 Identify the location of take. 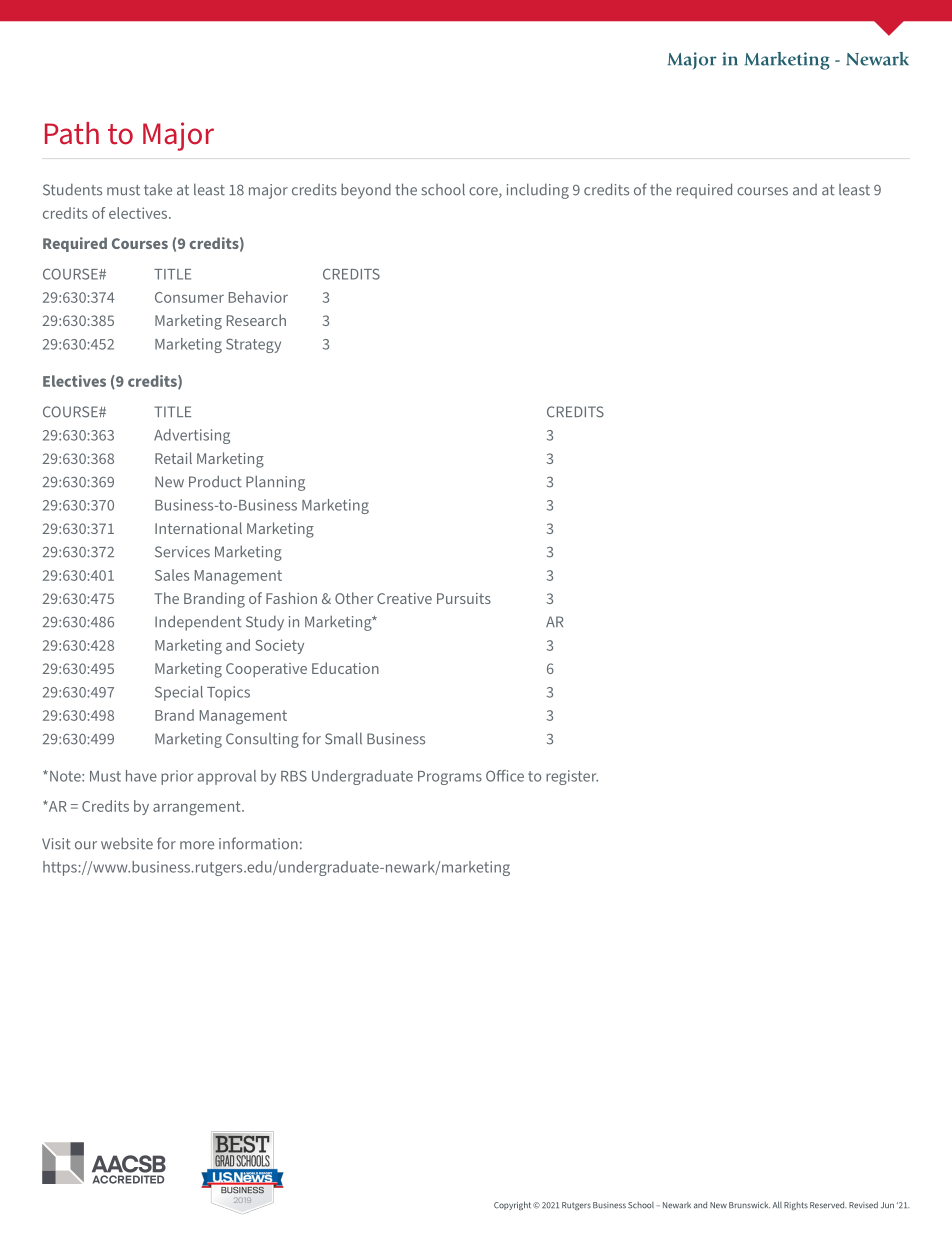
(158, 190).
